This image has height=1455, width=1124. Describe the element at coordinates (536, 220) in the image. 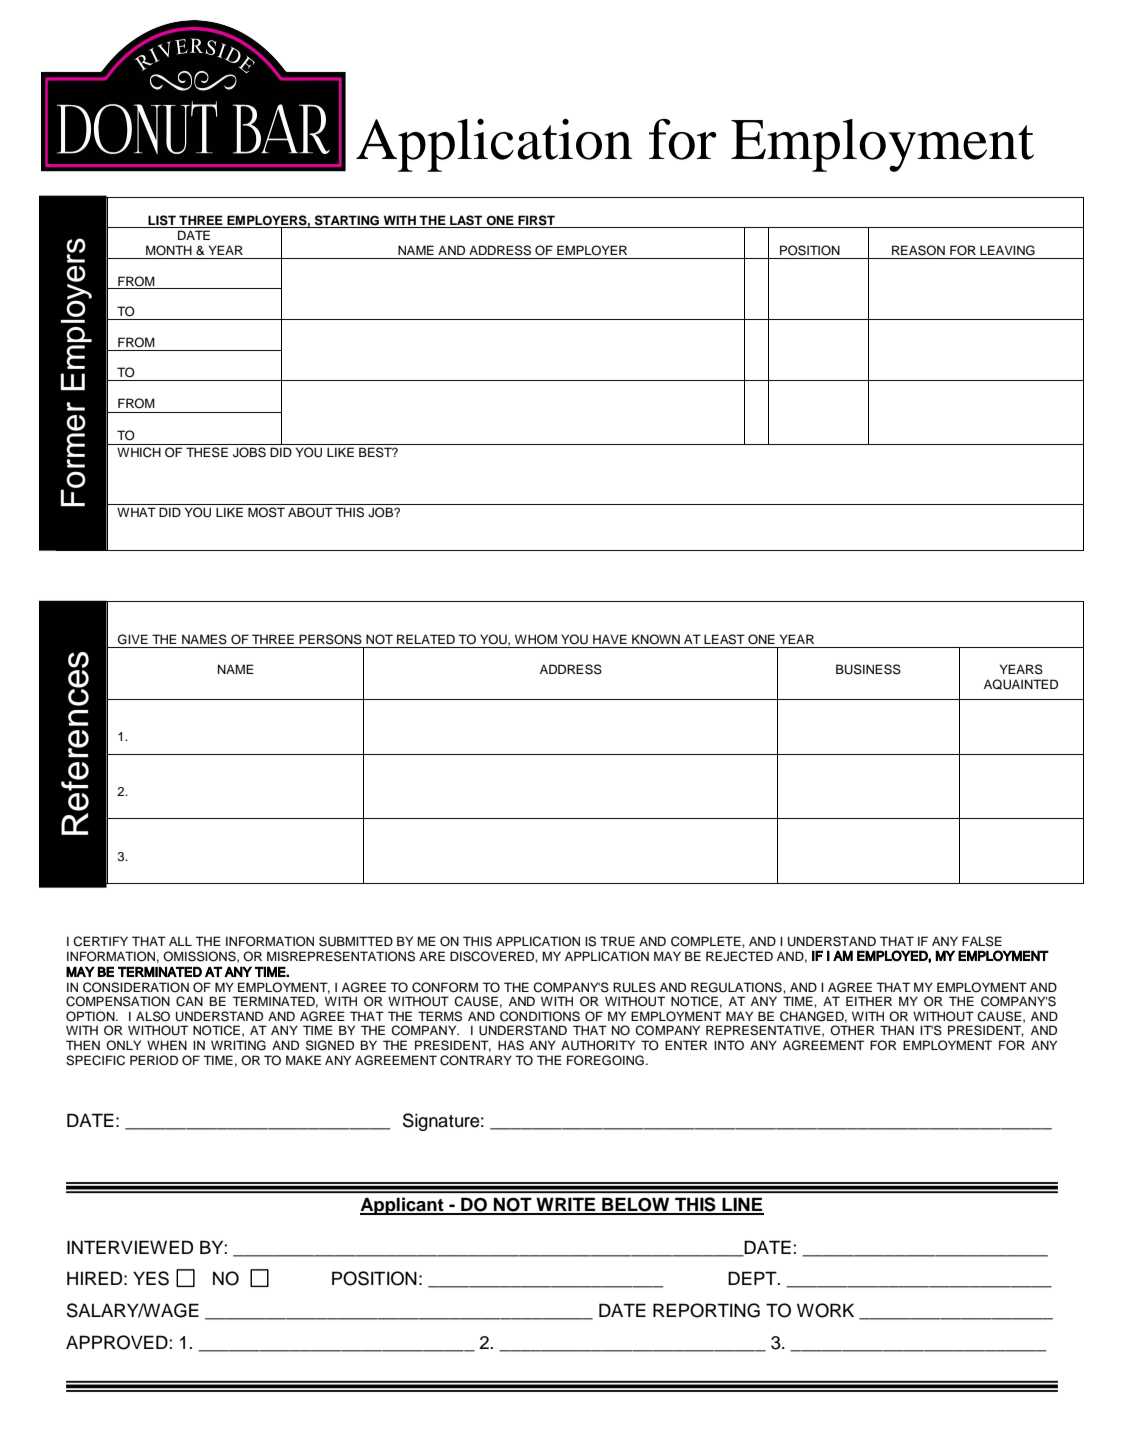

I see `FIRST` at that location.
